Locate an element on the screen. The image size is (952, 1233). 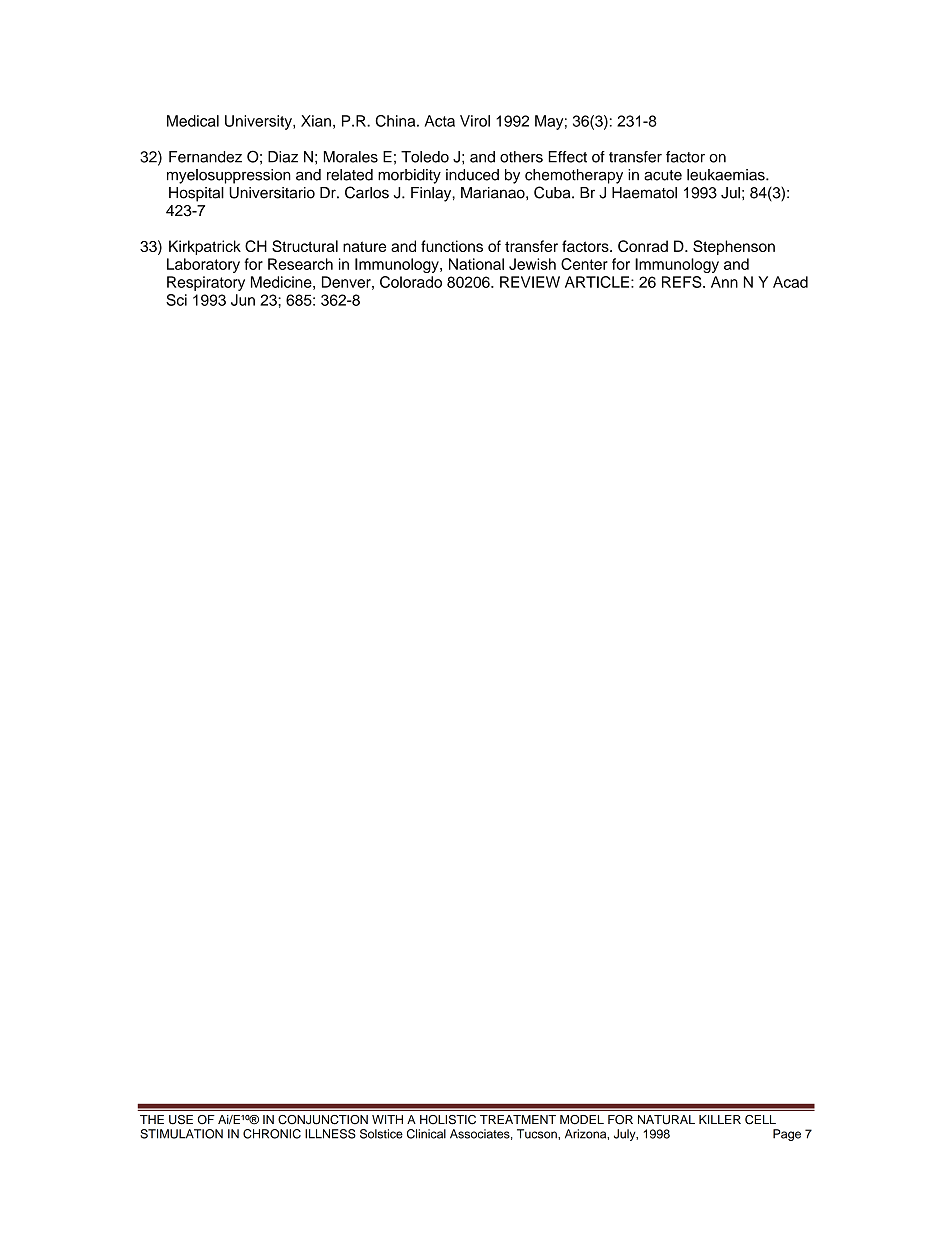
induced is located at coordinates (472, 175).
